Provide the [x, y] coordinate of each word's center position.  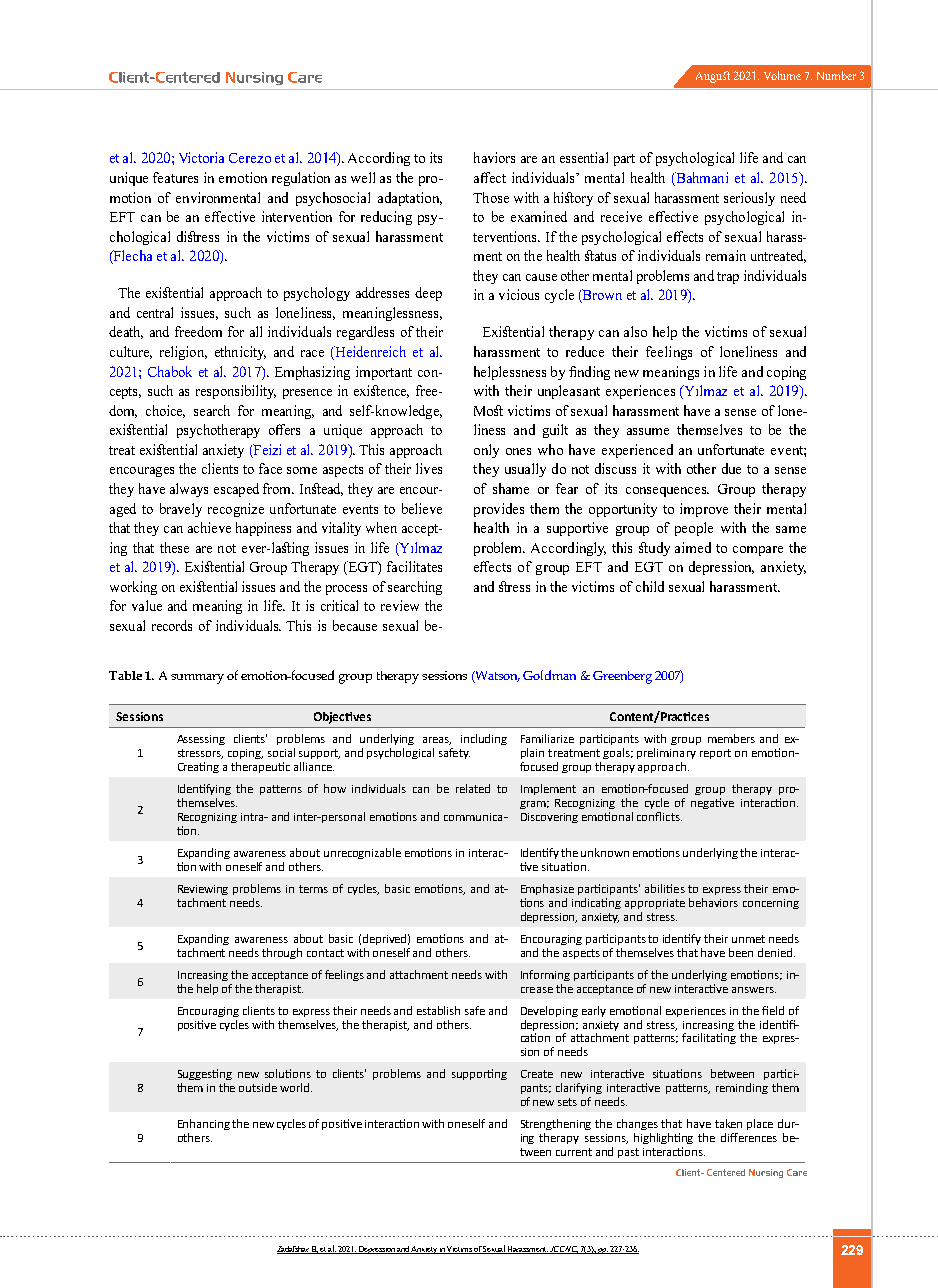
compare [758, 551]
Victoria [201, 157]
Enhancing [204, 1124]
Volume [782, 75]
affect [490, 177]
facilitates [414, 566]
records [172, 625]
